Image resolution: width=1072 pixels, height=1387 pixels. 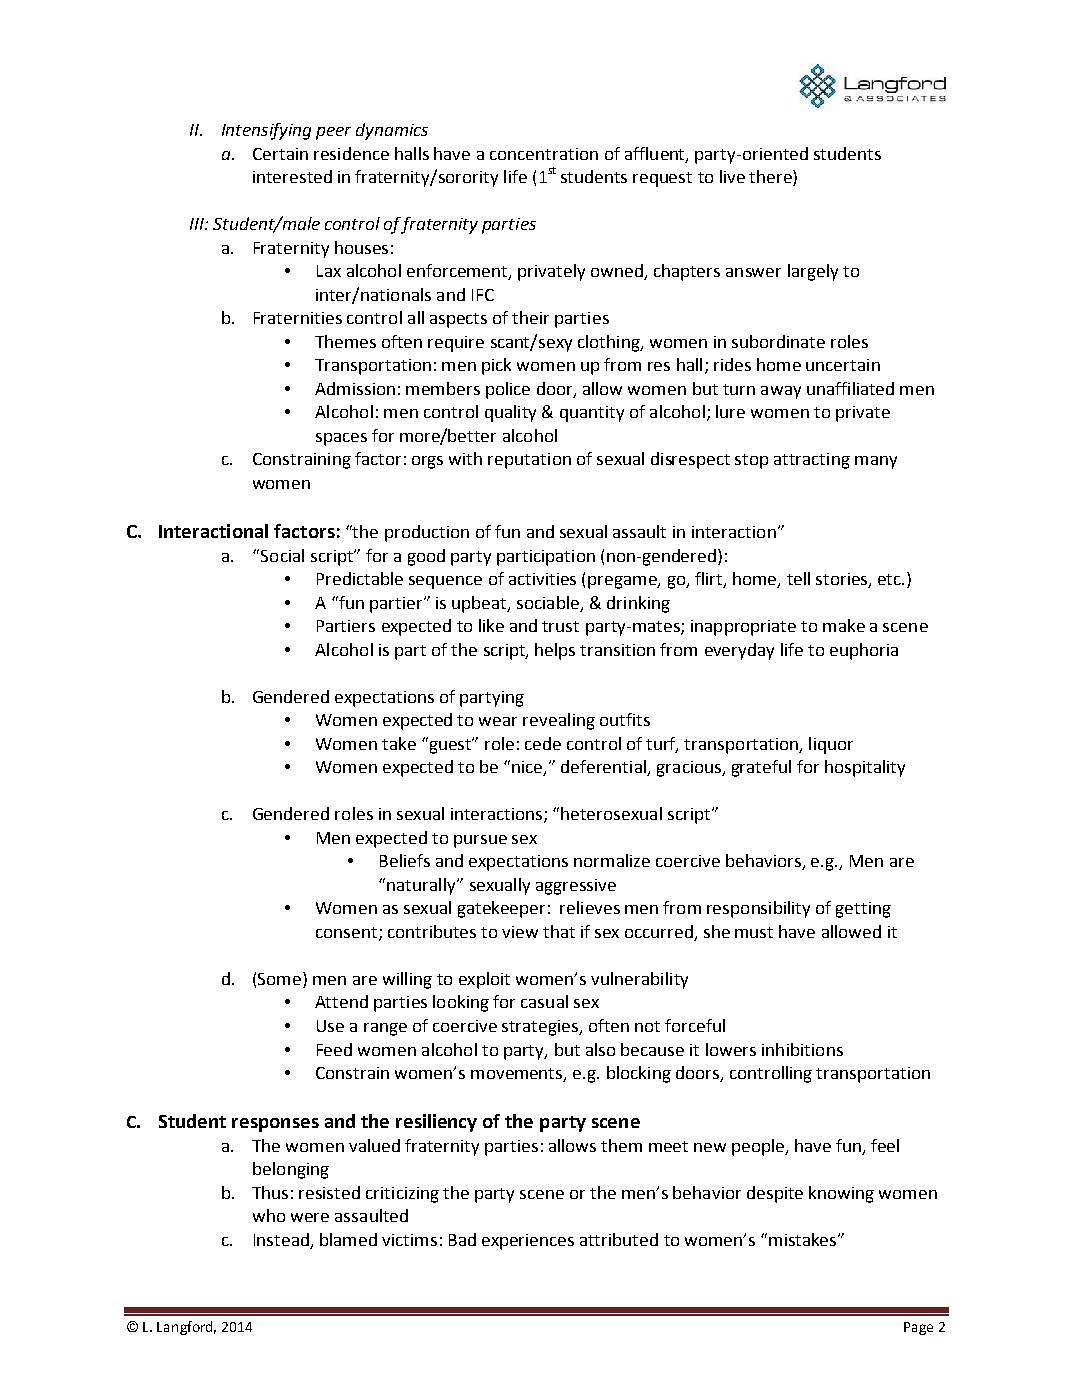 I want to click on Intensifying, so click(x=266, y=131).
